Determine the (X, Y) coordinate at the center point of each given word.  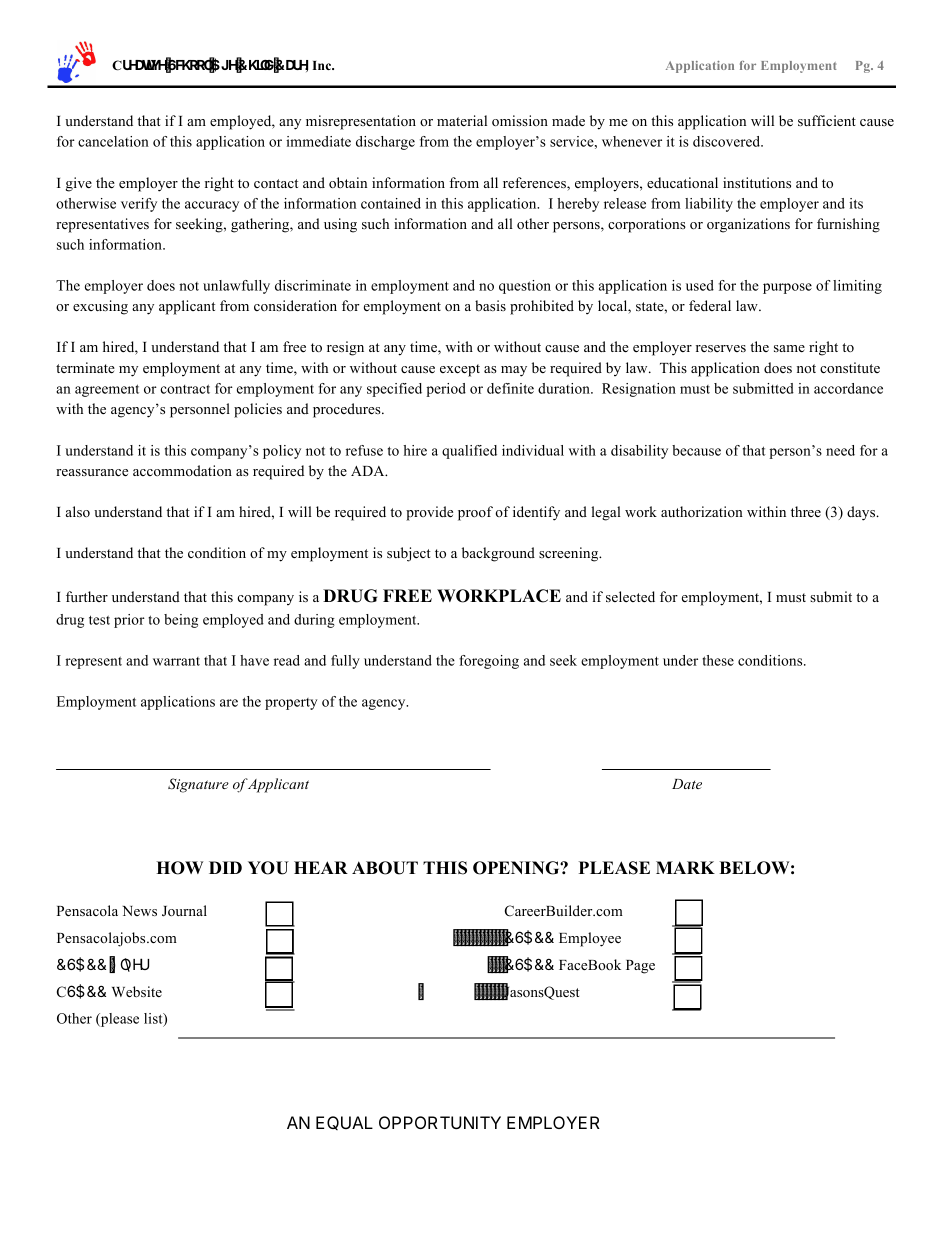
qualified (469, 452)
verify (139, 205)
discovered (728, 141)
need (840, 450)
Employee (590, 939)
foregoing (489, 662)
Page (640, 967)
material (462, 120)
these (718, 660)
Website (137, 991)
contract (185, 389)
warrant (176, 661)
